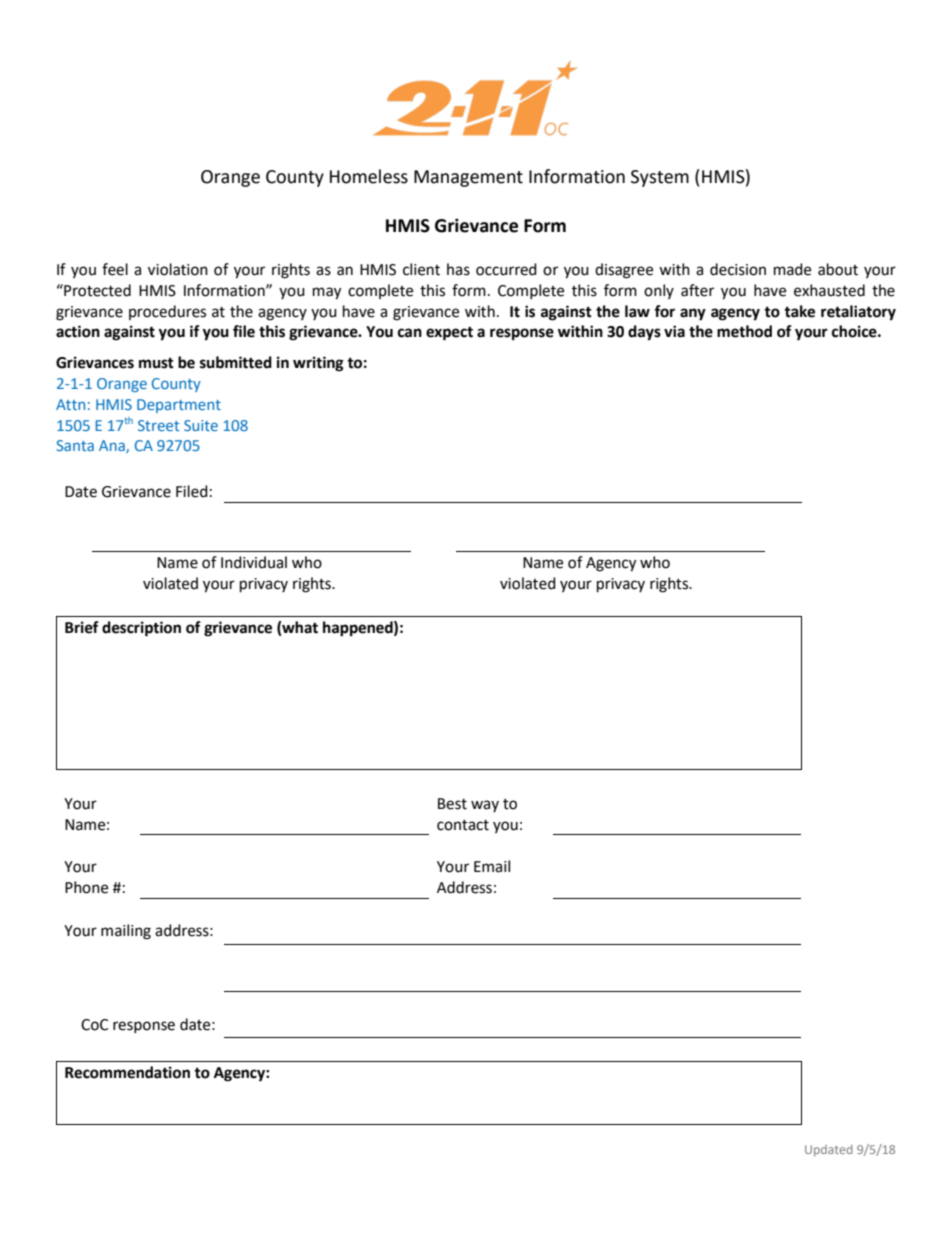  What do you see at coordinates (141, 629) in the screenshot?
I see `description` at bounding box center [141, 629].
